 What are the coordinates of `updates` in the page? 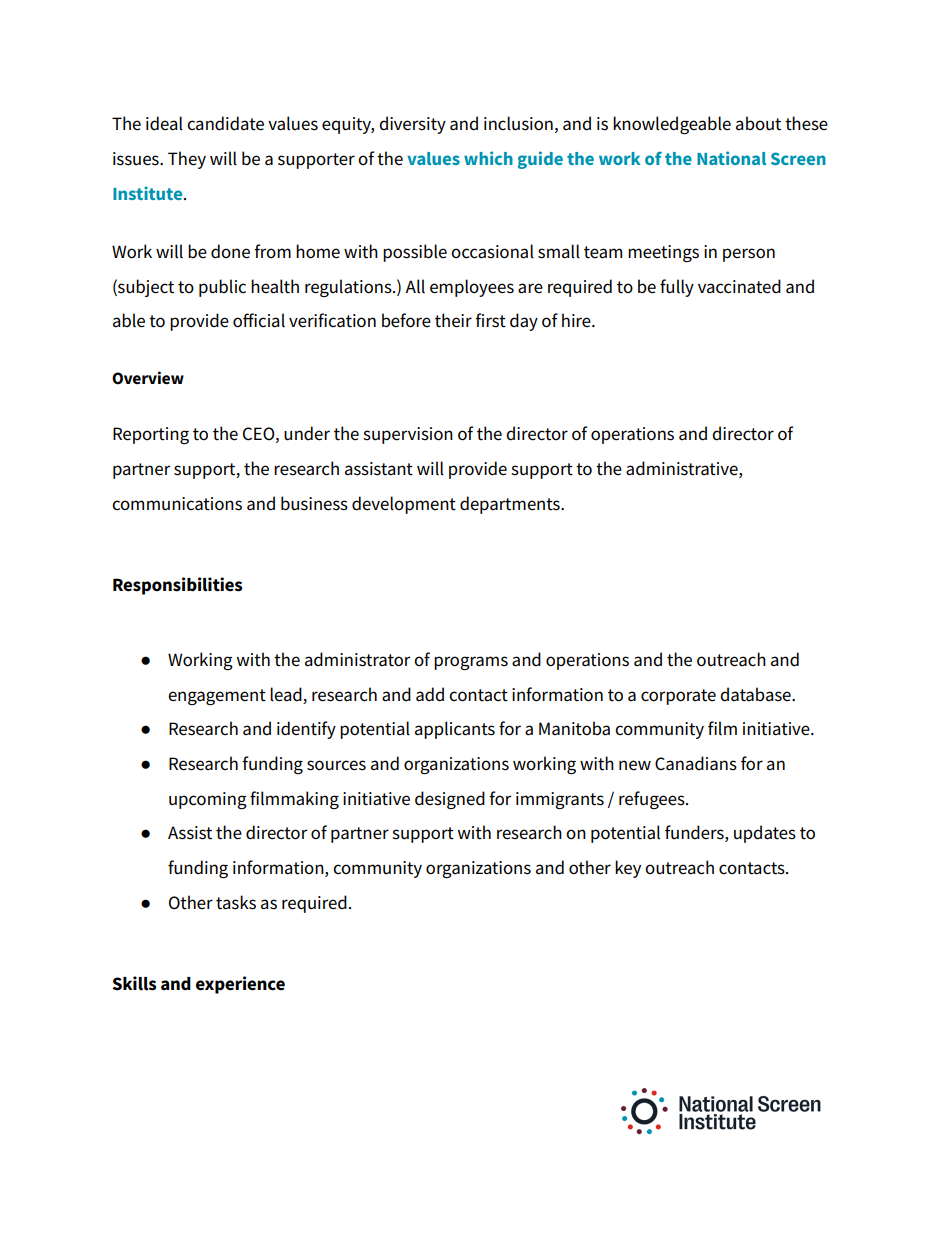 It's located at (765, 834).
